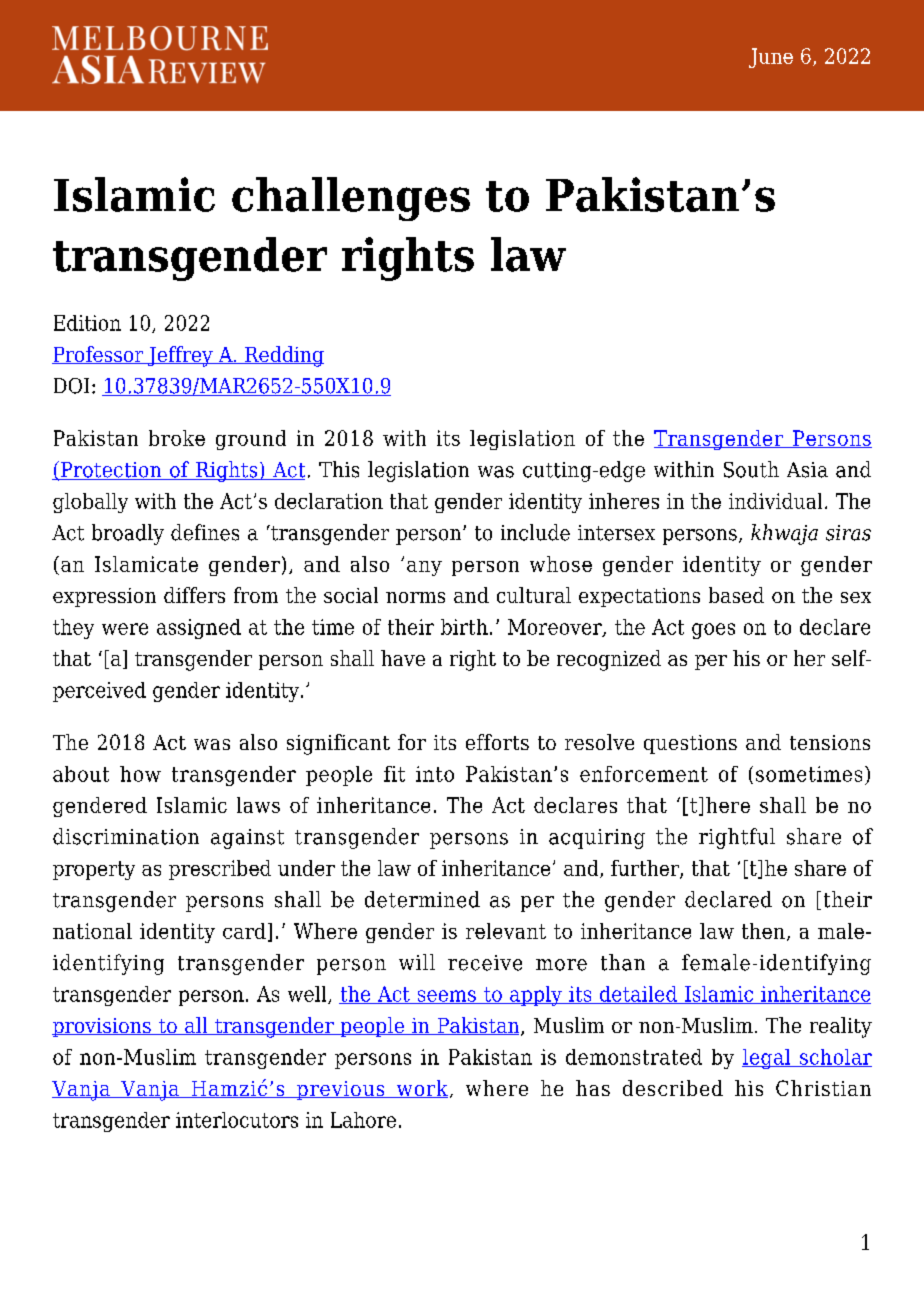 The image size is (924, 1308). I want to click on Redding, so click(283, 356).
